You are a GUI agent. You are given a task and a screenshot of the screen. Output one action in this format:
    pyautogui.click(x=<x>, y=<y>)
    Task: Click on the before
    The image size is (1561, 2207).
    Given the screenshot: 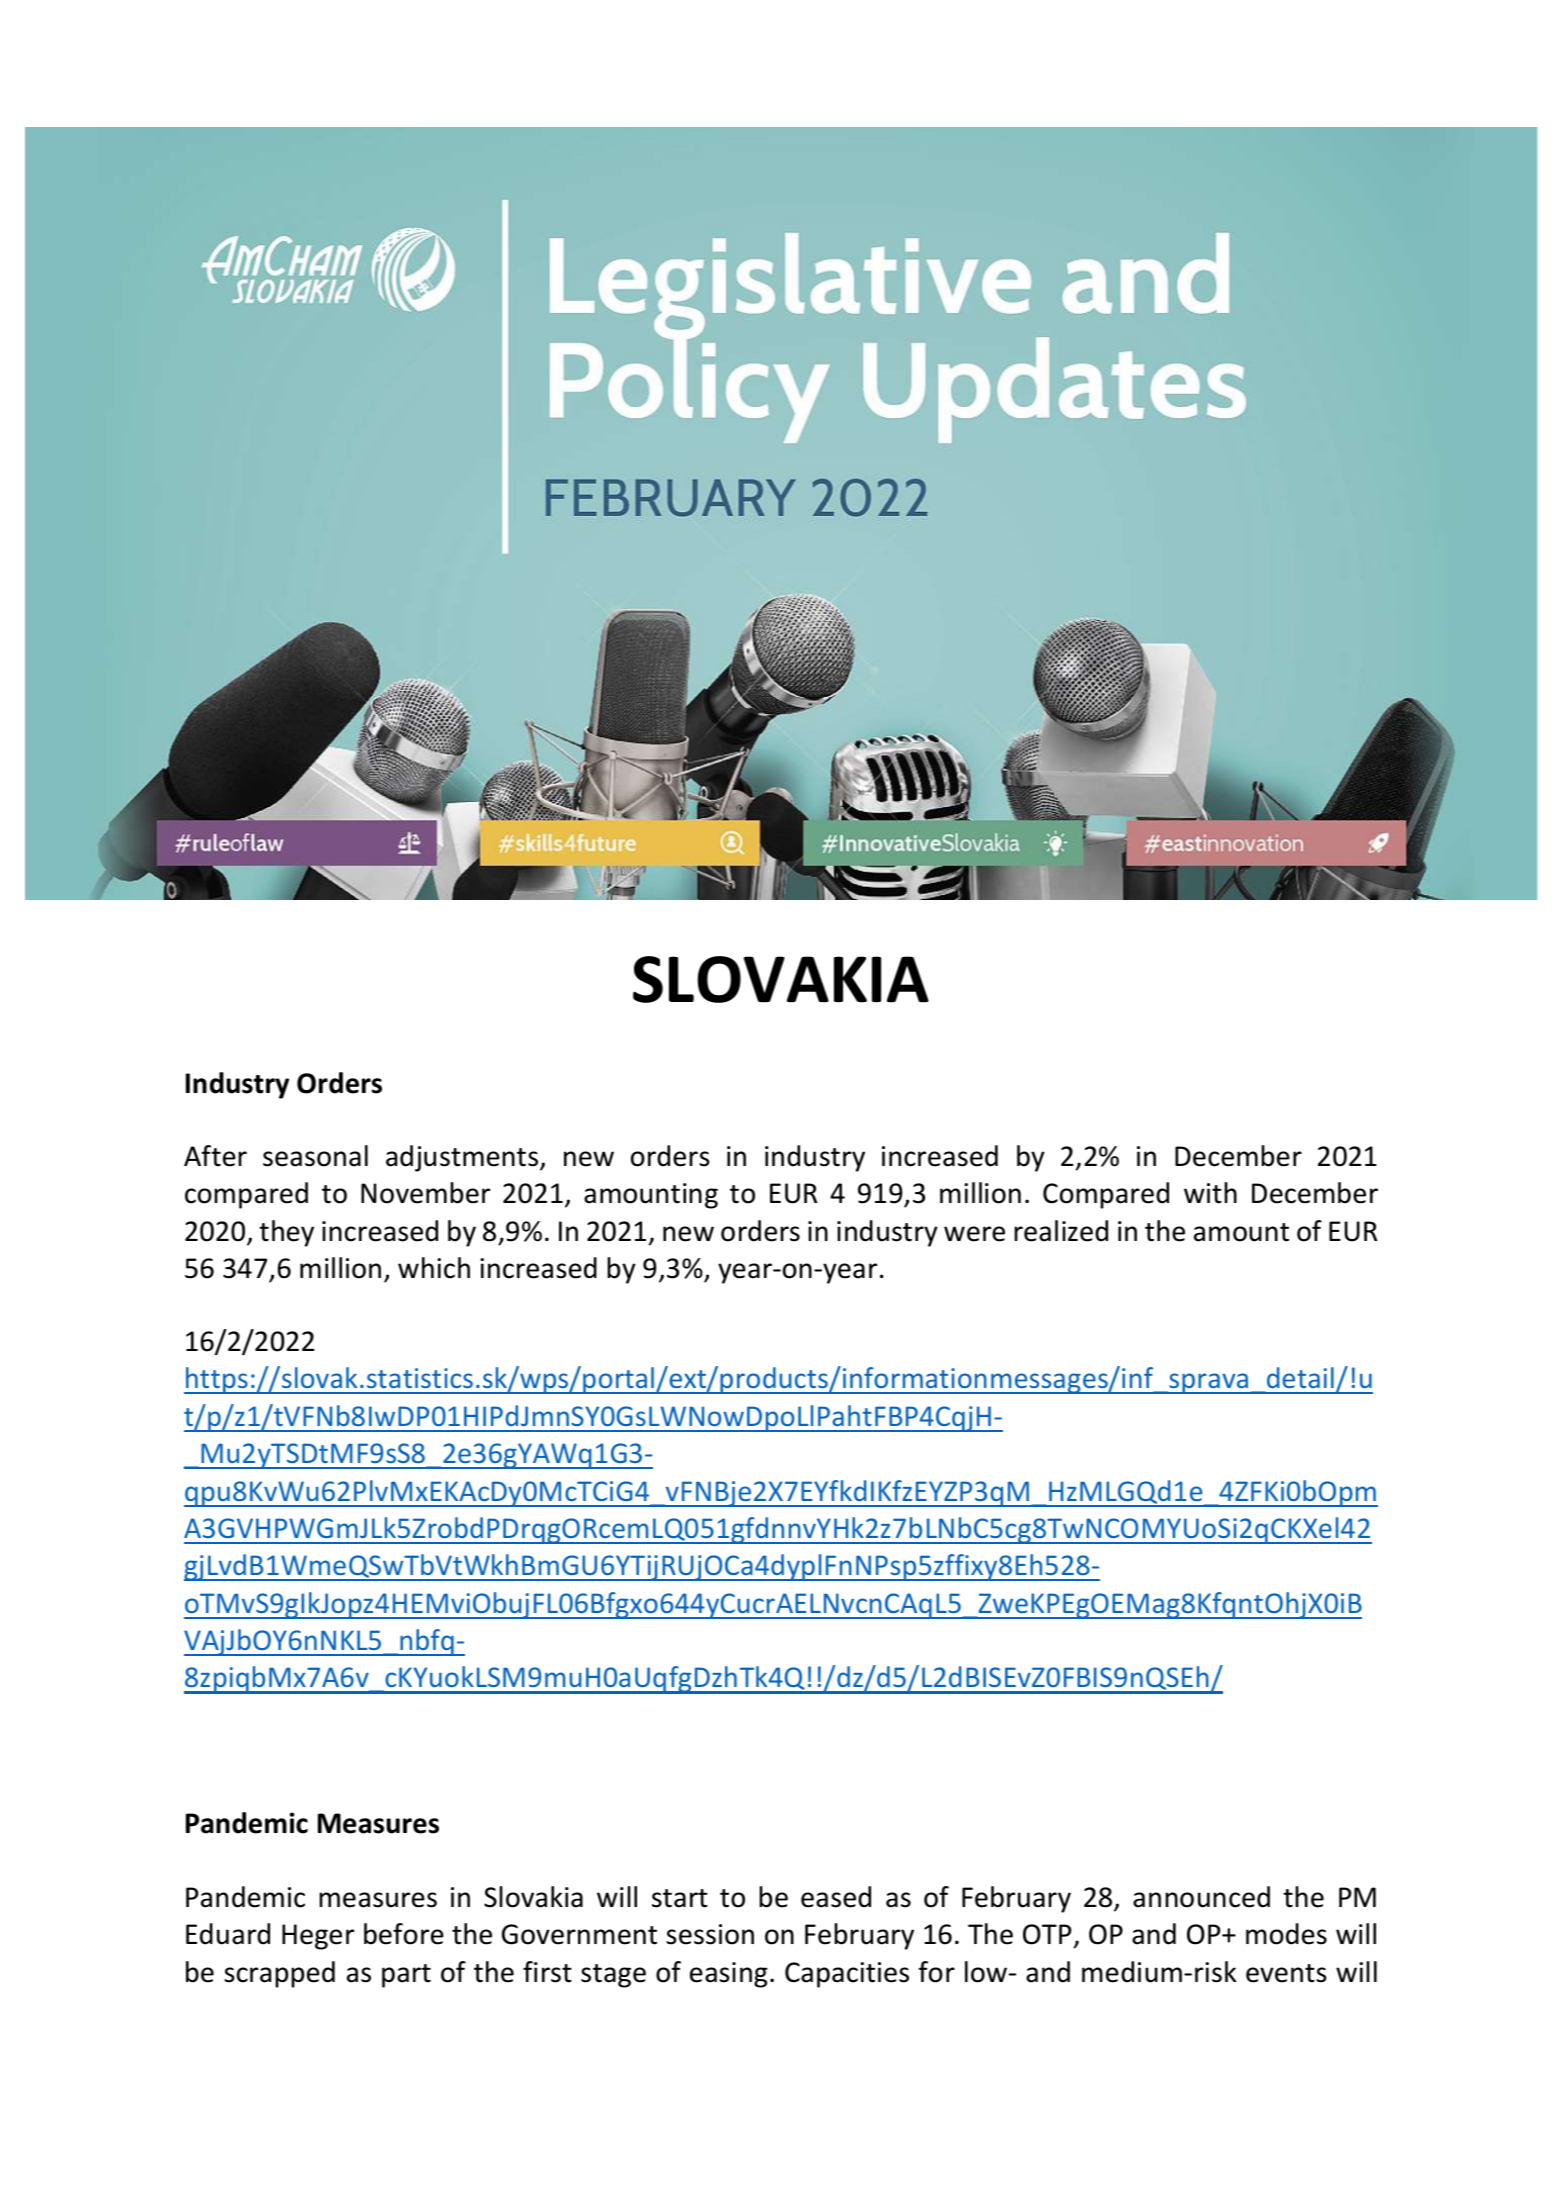 What is the action you would take?
    pyautogui.click(x=404, y=1934)
